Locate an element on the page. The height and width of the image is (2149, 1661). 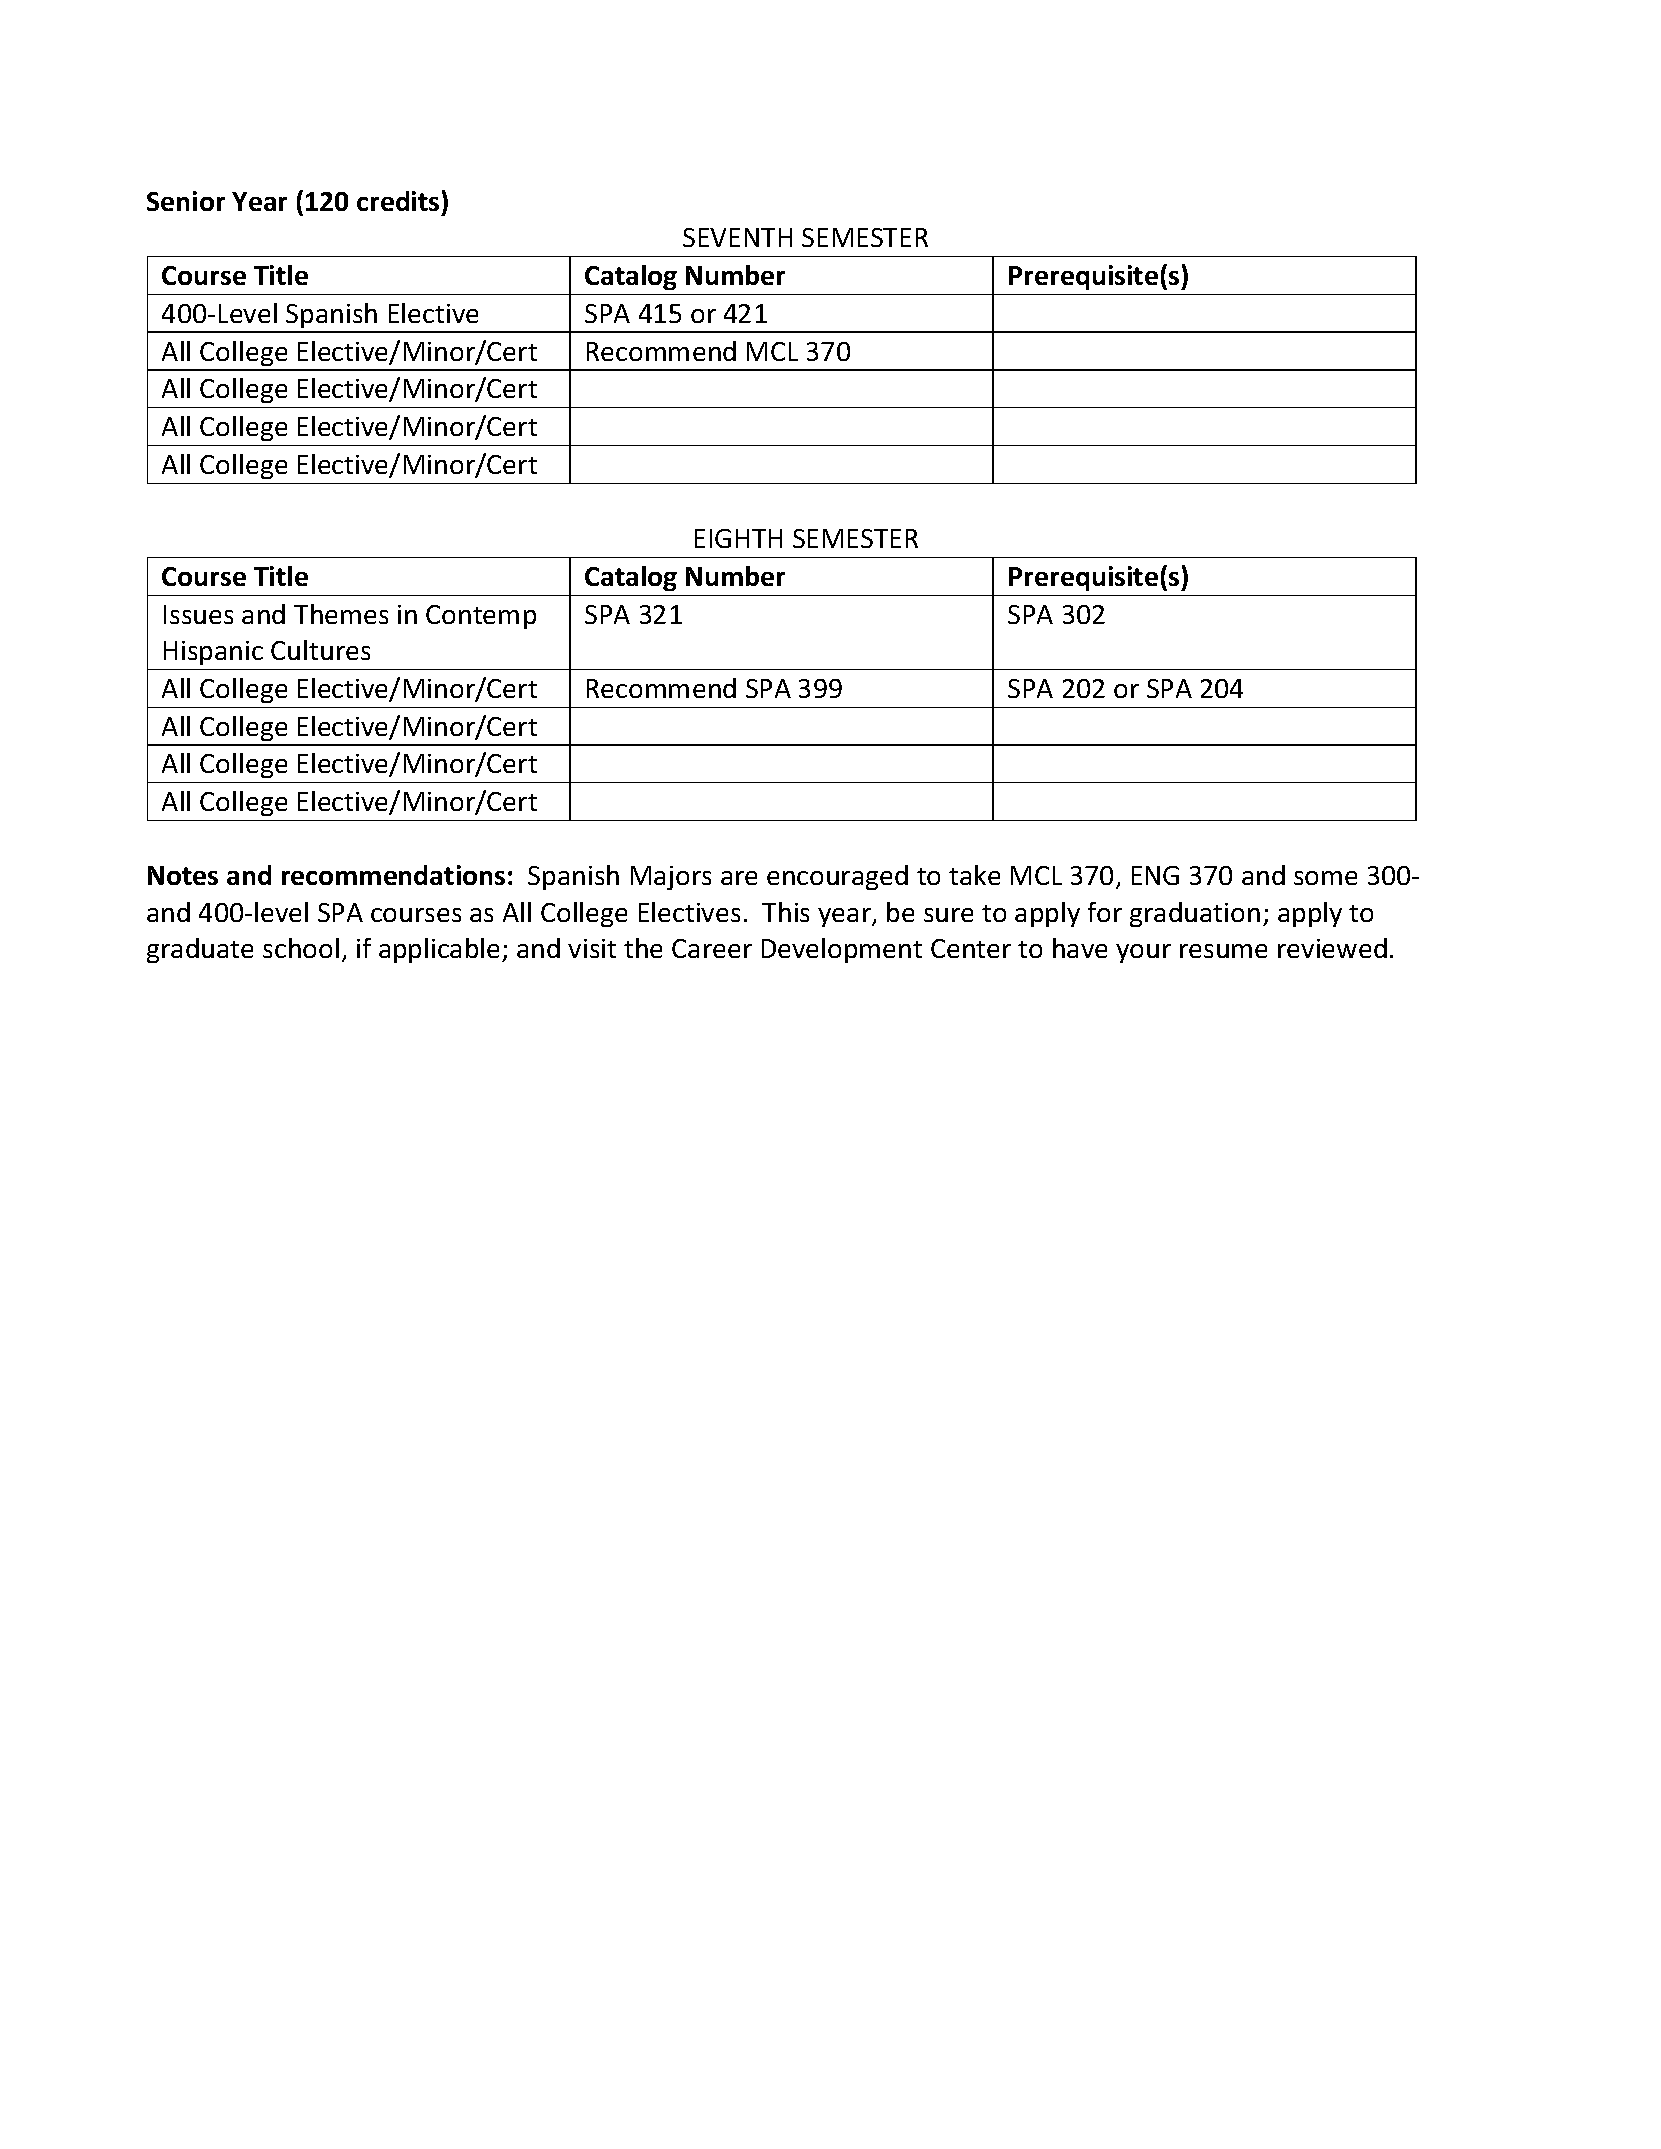
Themes is located at coordinates (341, 614).
